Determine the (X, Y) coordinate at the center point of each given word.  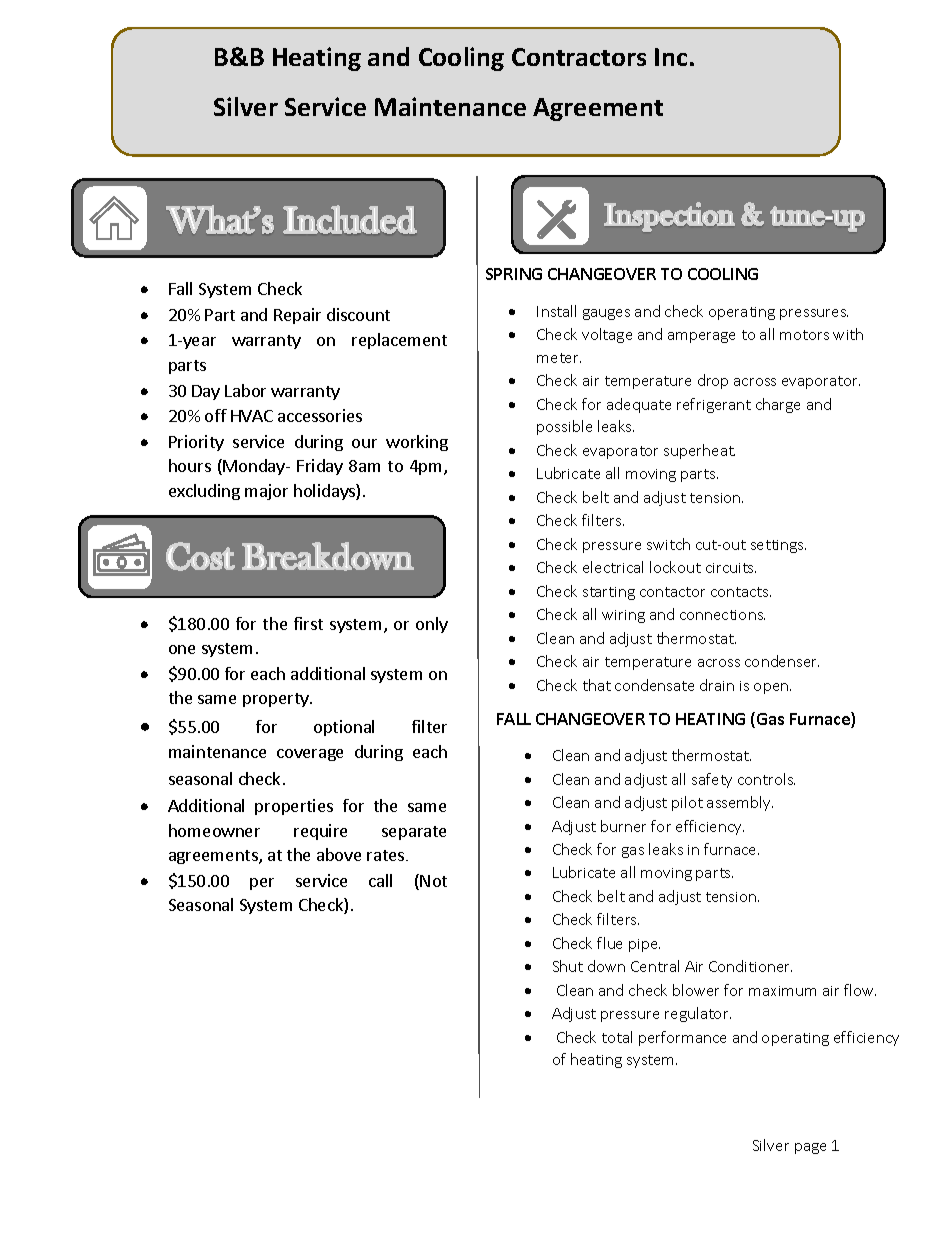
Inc (671, 57)
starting (609, 593)
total (617, 1037)
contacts (741, 592)
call (380, 880)
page (810, 1148)
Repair (297, 316)
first (308, 623)
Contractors (579, 57)
